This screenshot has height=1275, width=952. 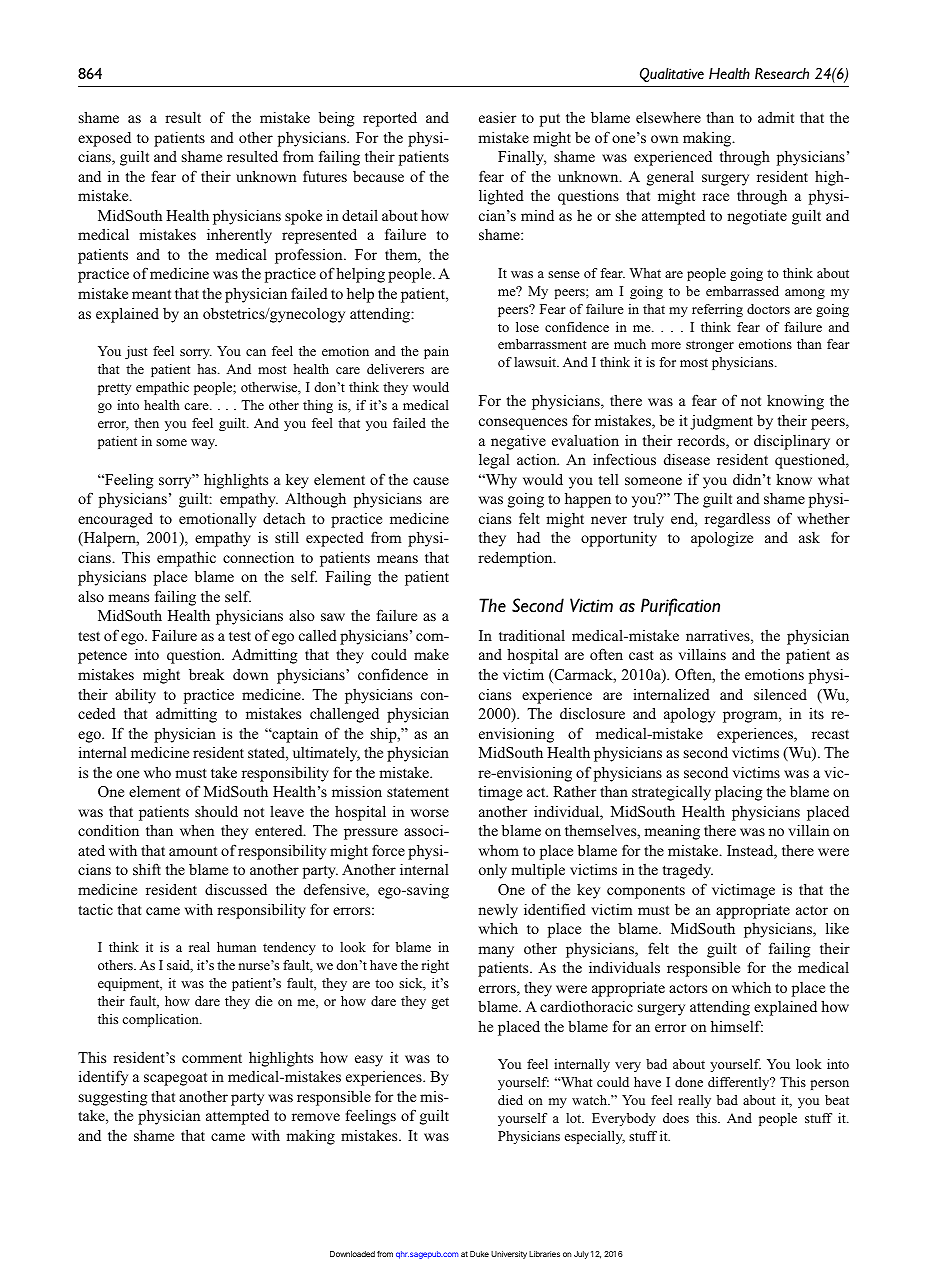 What do you see at coordinates (782, 73) in the screenshot?
I see `Research` at bounding box center [782, 73].
